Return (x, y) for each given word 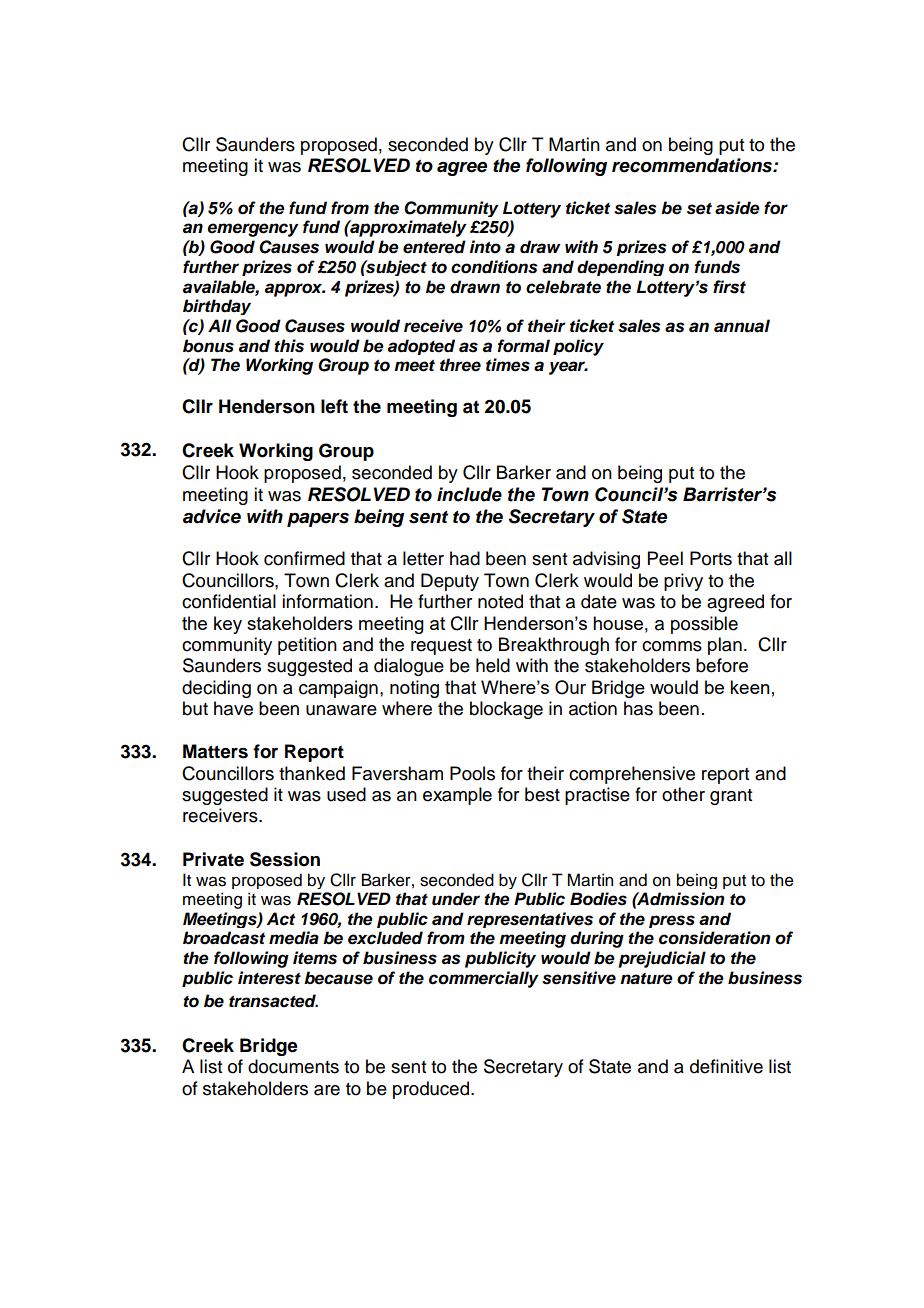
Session (285, 859)
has (638, 708)
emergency (253, 230)
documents (293, 1066)
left (334, 406)
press (672, 921)
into (485, 247)
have (233, 708)
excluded (385, 938)
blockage (506, 710)
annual (742, 326)
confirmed (304, 558)
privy (683, 582)
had (465, 558)
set (699, 208)
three (460, 365)
